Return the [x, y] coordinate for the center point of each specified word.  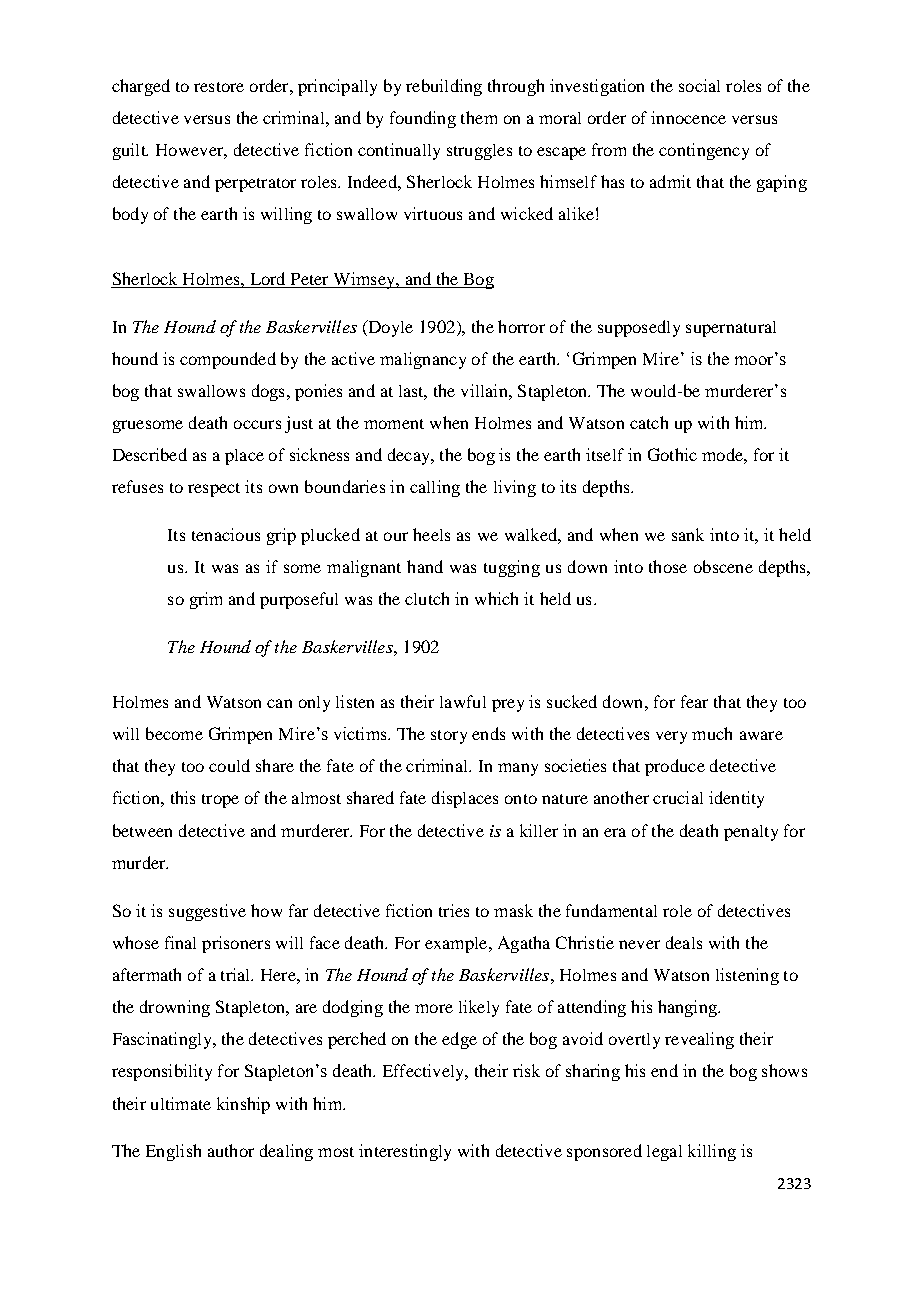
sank [688, 534]
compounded [228, 360]
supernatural [731, 329]
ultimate [181, 1103]
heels [431, 534]
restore [219, 87]
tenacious [226, 534]
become [174, 733]
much [712, 733]
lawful [463, 701]
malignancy [423, 360]
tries [454, 910]
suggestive [207, 912]
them [479, 117]
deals [684, 942]
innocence [688, 117]
